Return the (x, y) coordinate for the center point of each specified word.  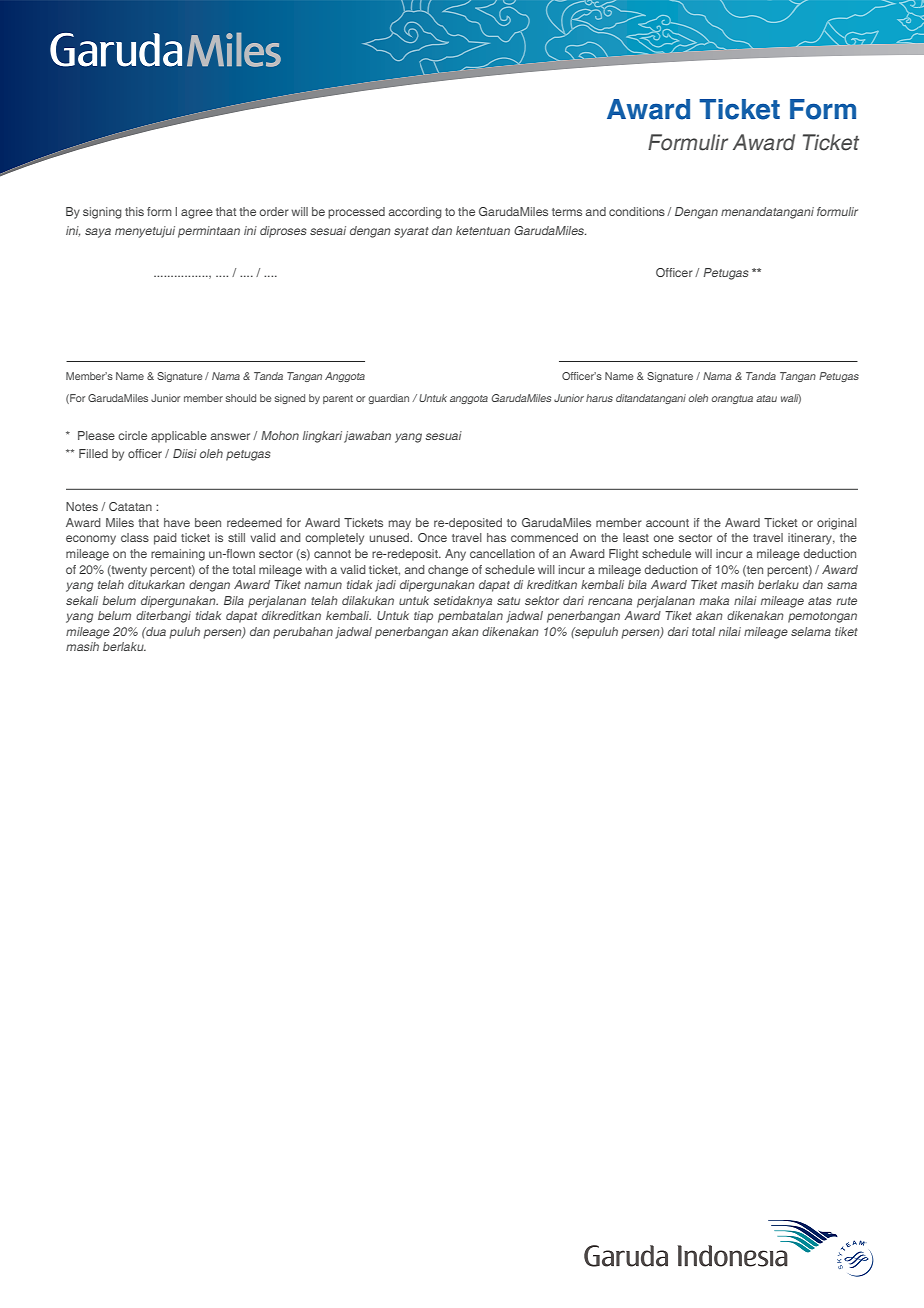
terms (567, 212)
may (400, 525)
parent (338, 399)
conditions (637, 211)
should (240, 398)
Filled (93, 453)
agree (197, 214)
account (667, 523)
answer (230, 436)
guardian (388, 399)
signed (289, 399)
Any (455, 555)
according (415, 213)
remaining (178, 555)
